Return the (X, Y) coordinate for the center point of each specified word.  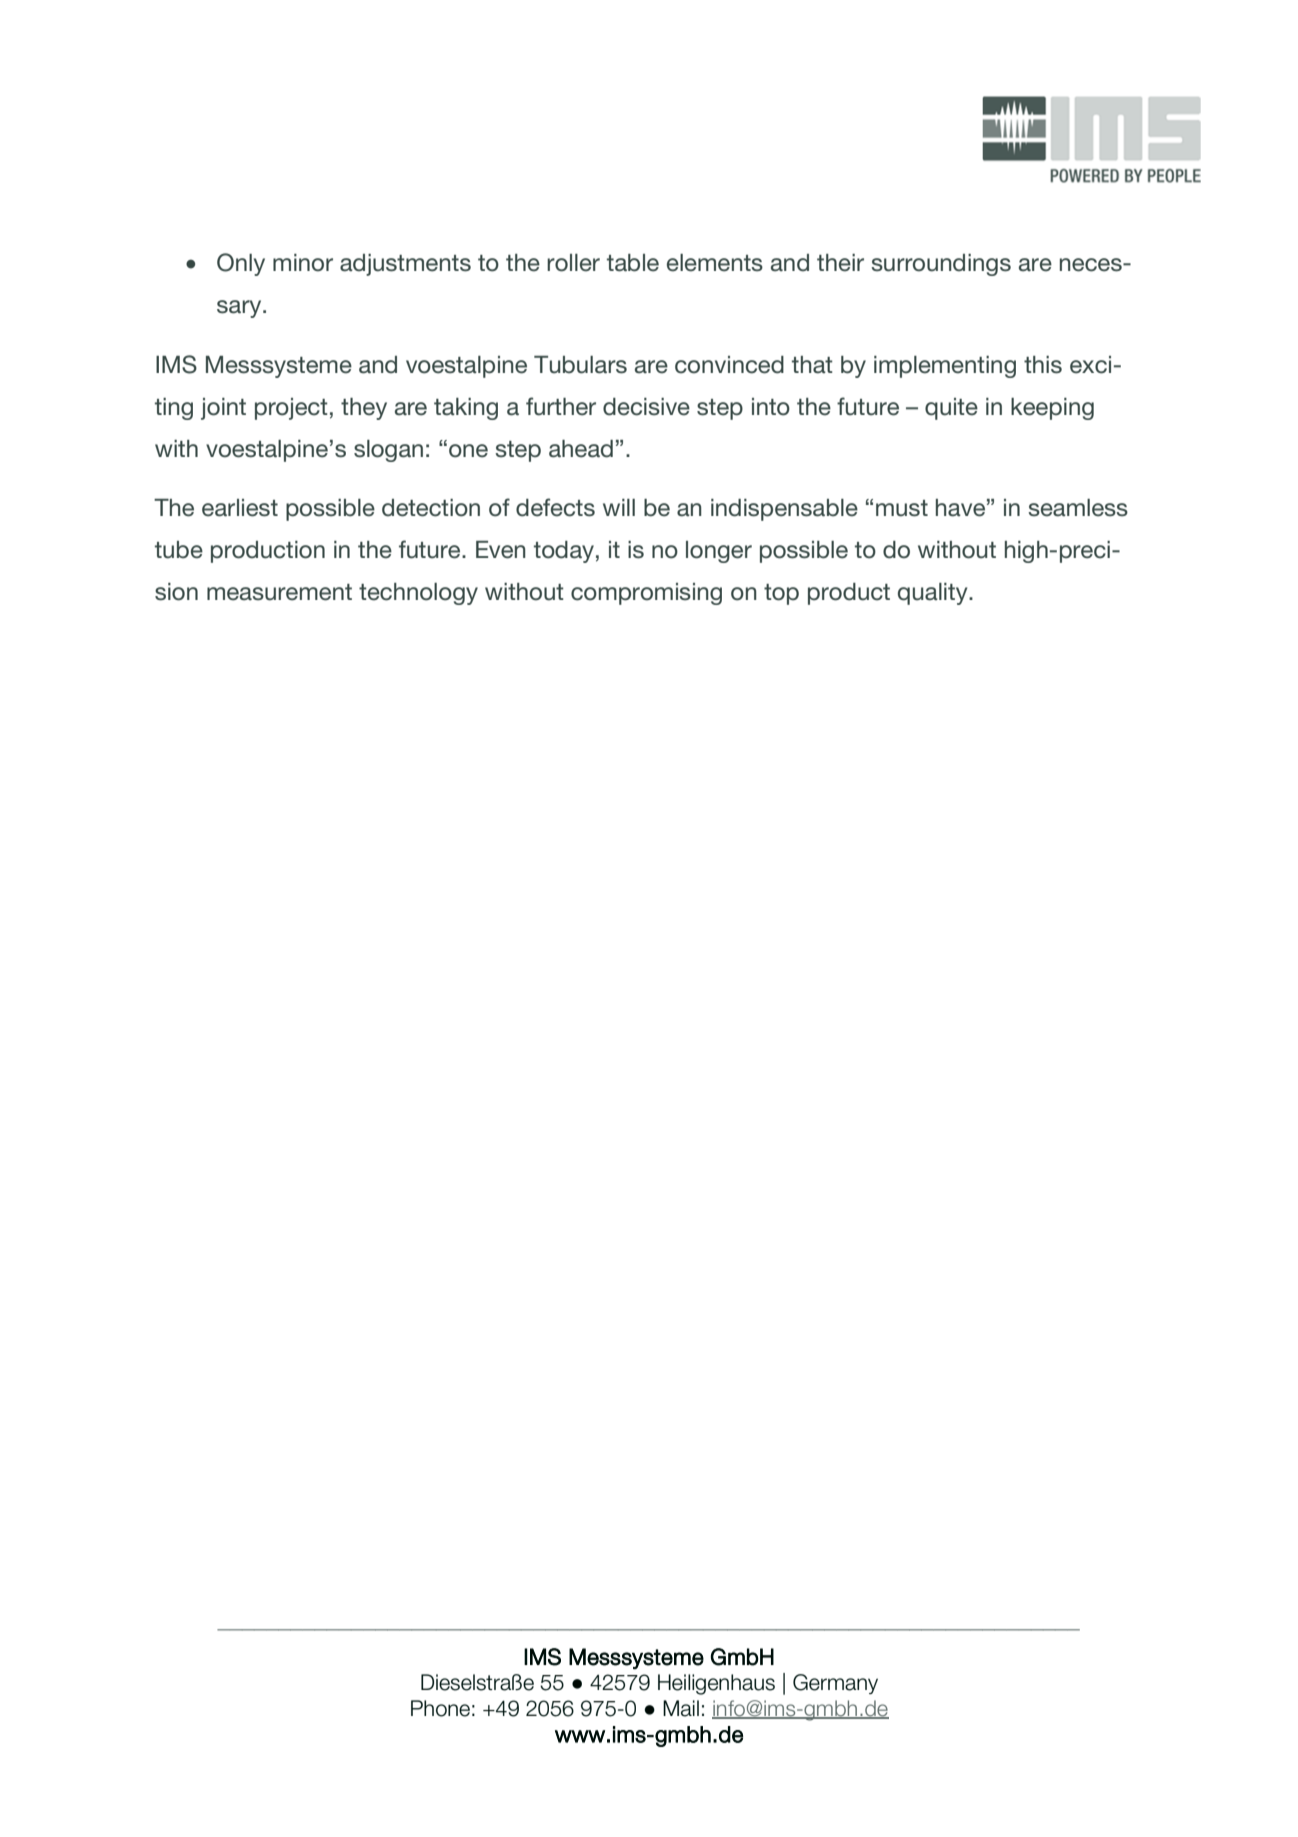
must (902, 508)
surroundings (941, 265)
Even (501, 550)
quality (934, 594)
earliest (240, 508)
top (781, 594)
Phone (440, 1708)
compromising (646, 594)
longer (719, 552)
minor (303, 263)
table (633, 263)
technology (418, 594)
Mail (681, 1708)
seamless (1078, 508)
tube (179, 550)
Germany (835, 1684)
